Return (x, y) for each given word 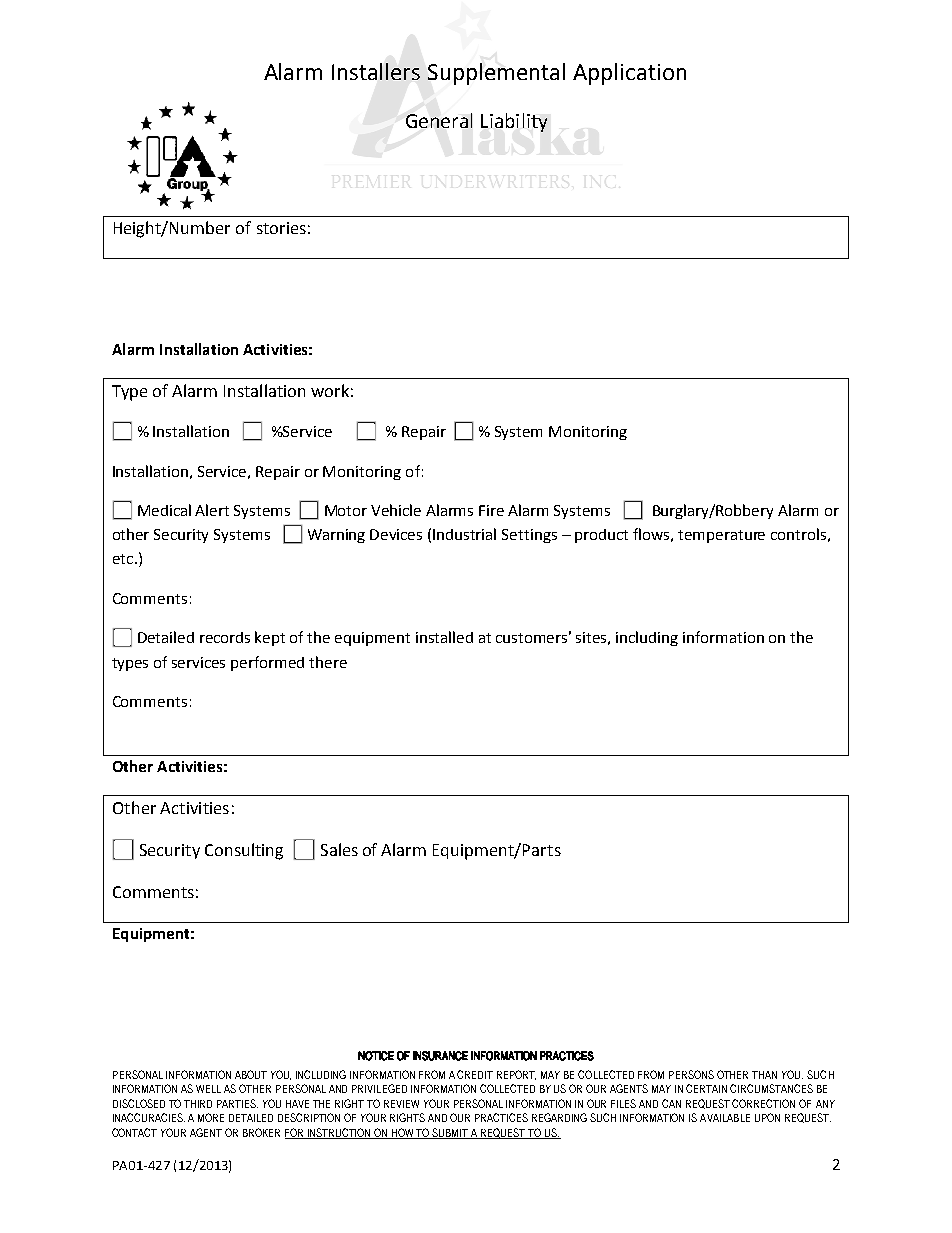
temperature (721, 536)
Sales (339, 849)
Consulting (244, 851)
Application (629, 74)
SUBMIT (450, 1133)
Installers (376, 71)
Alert (212, 510)
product (601, 536)
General (439, 120)
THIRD (198, 1104)
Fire (491, 510)
